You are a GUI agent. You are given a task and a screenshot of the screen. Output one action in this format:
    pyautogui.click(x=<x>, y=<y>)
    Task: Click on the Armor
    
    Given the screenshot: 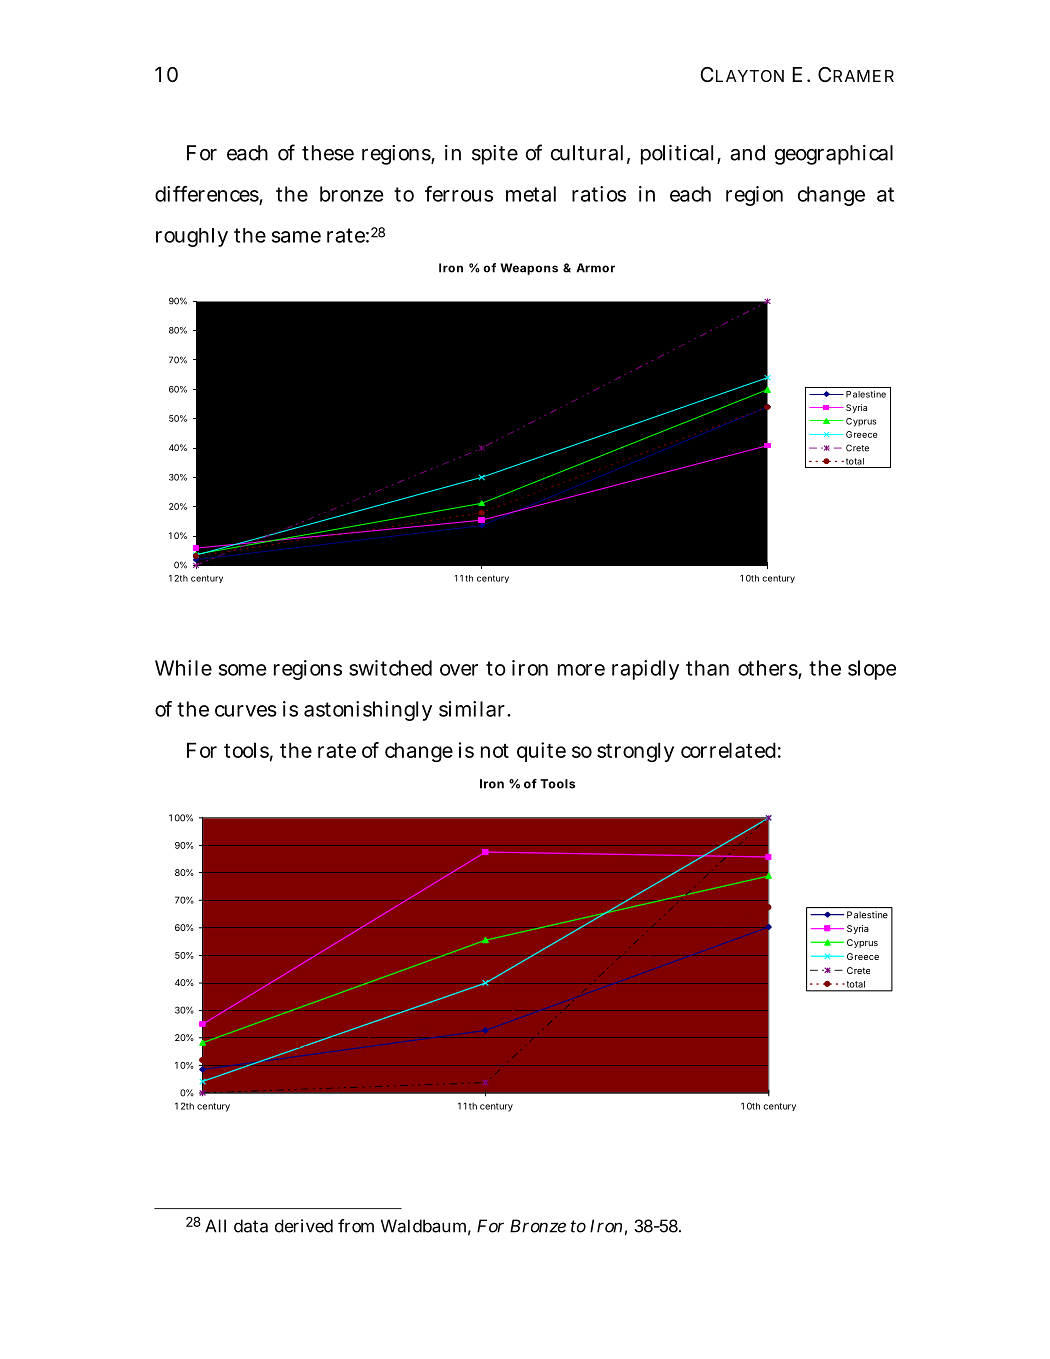 What is the action you would take?
    pyautogui.click(x=595, y=268)
